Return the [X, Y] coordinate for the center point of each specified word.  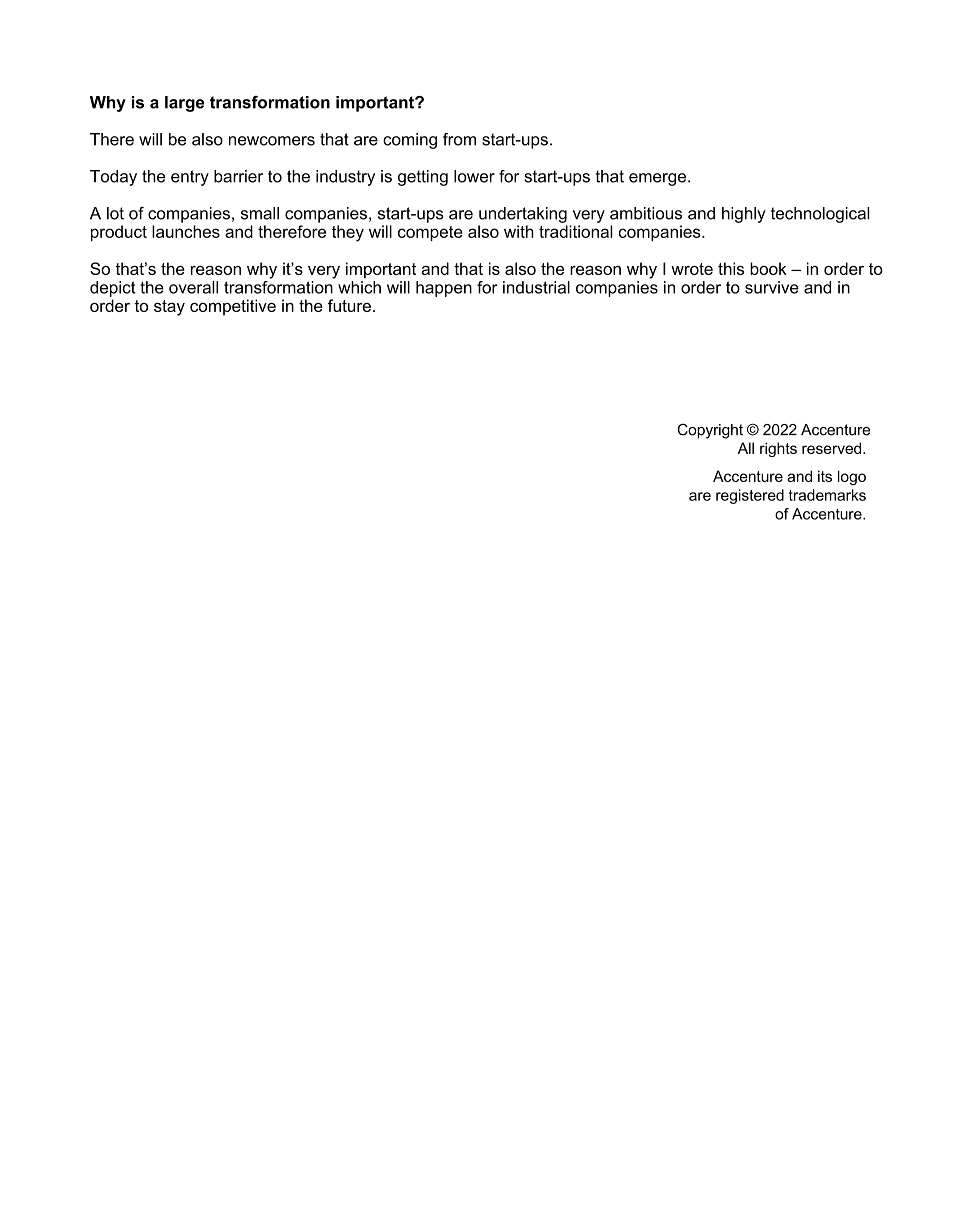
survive [772, 287]
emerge [659, 179]
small [260, 213]
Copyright [710, 431]
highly [744, 215]
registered [750, 496]
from [459, 139]
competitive [233, 307]
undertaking [523, 215]
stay [169, 308]
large [184, 104]
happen [444, 289]
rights [778, 449]
